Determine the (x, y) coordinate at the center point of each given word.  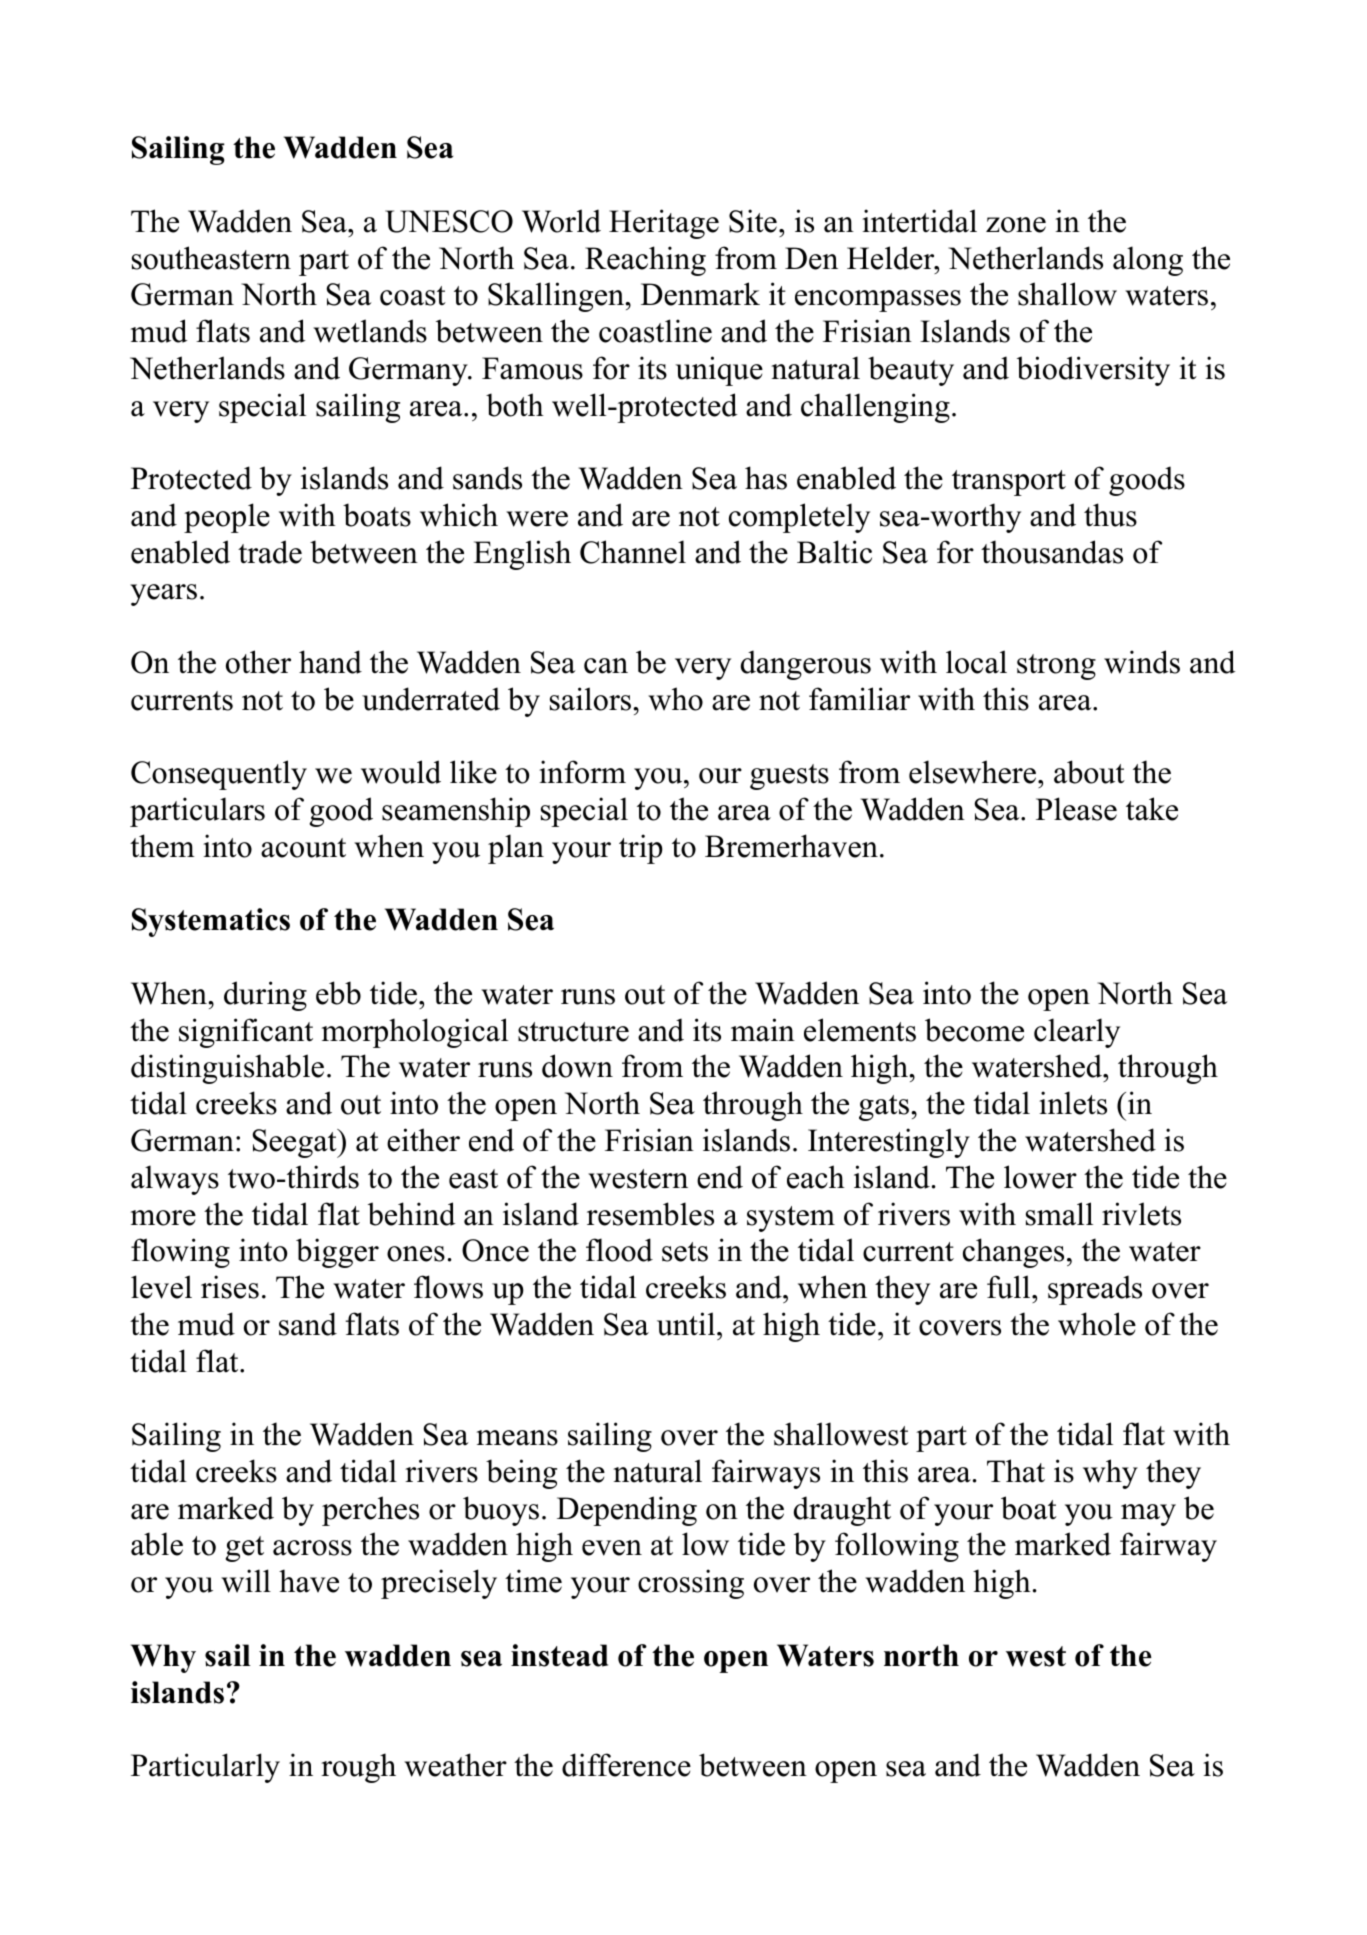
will (246, 1581)
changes (1013, 1253)
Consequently (219, 775)
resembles (650, 1214)
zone (1016, 225)
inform (582, 772)
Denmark (700, 294)
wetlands (370, 331)
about (1089, 772)
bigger (337, 1253)
